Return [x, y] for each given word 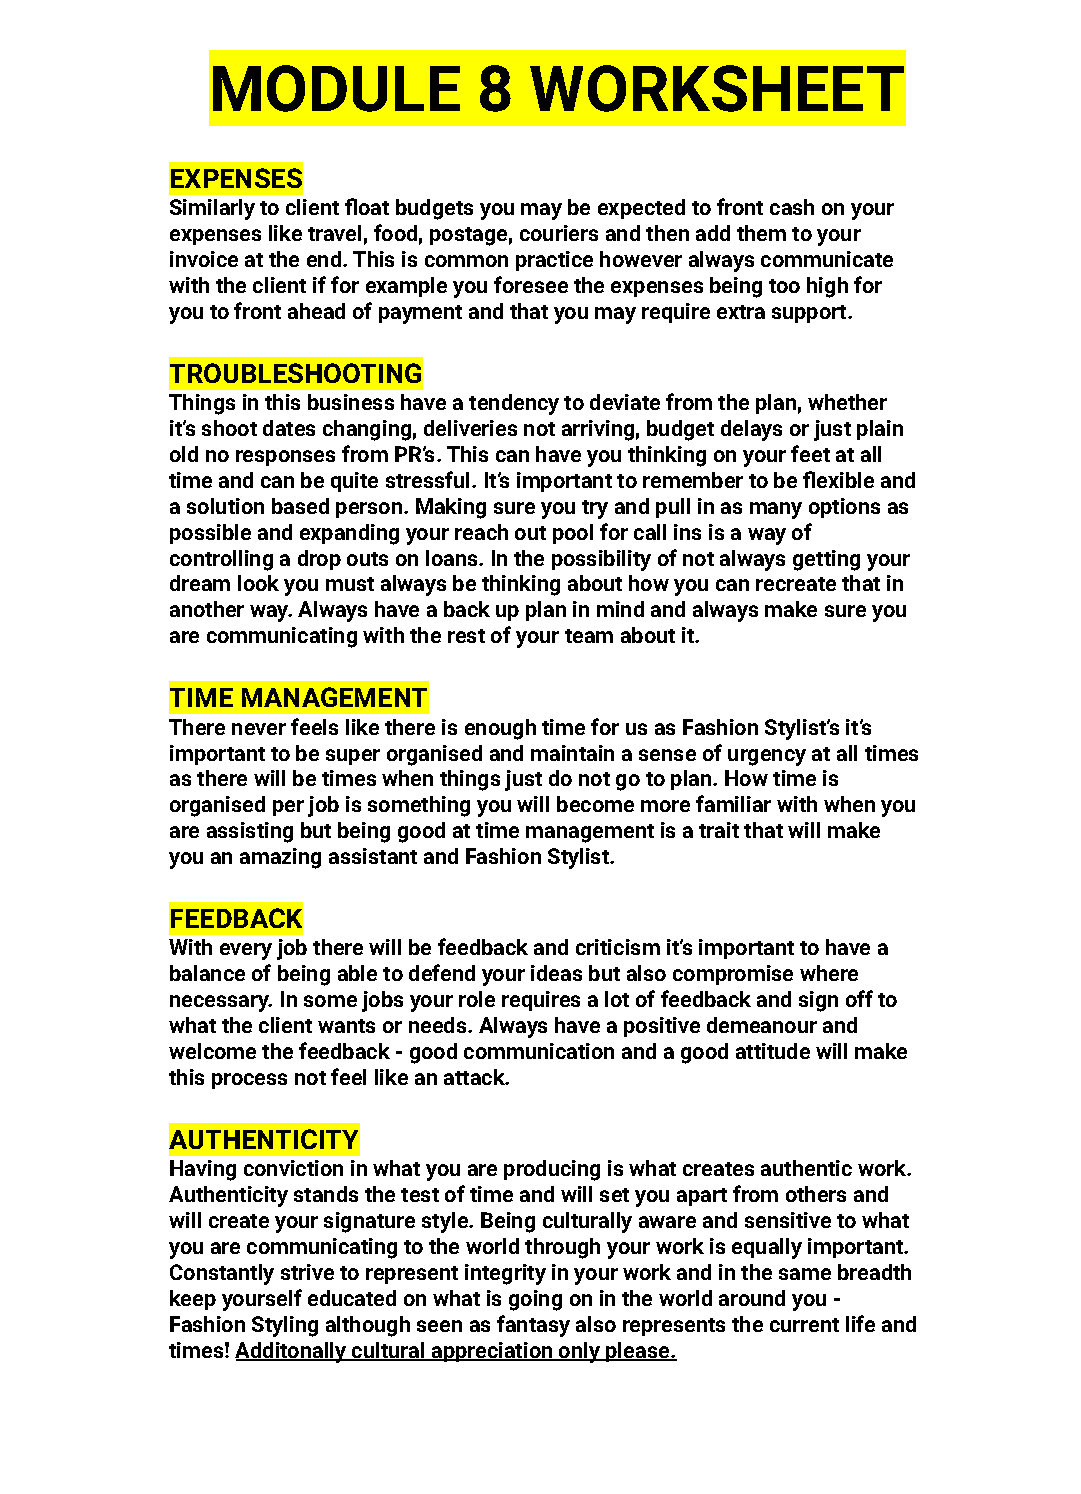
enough [500, 729]
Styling [285, 1326]
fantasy [533, 1326]
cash [792, 207]
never [259, 729]
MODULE [336, 88]
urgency [767, 757]
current [804, 1325]
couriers [559, 233]
